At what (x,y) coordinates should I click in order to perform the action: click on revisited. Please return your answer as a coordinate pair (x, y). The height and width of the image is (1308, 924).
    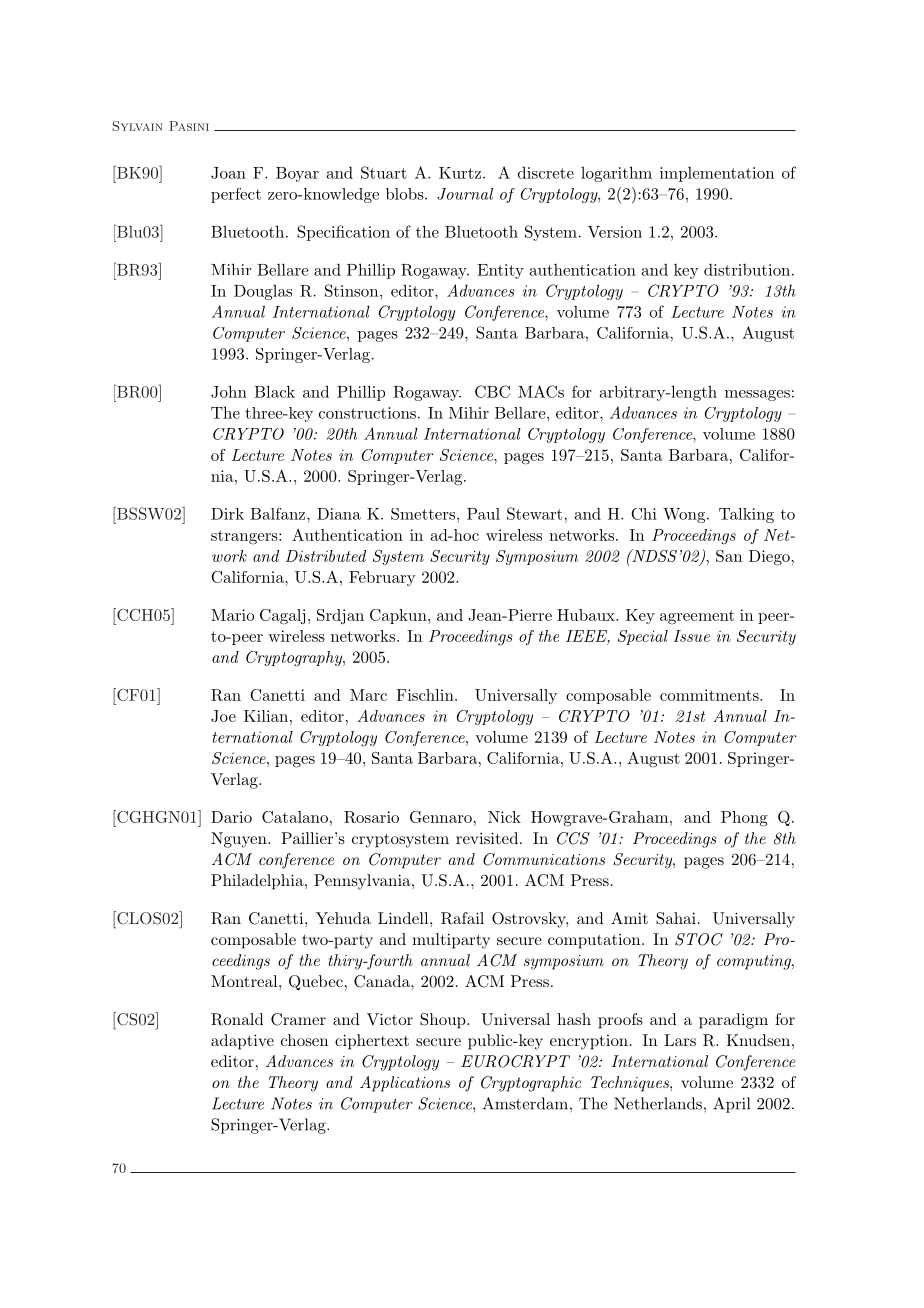
    Looking at the image, I should click on (487, 838).
